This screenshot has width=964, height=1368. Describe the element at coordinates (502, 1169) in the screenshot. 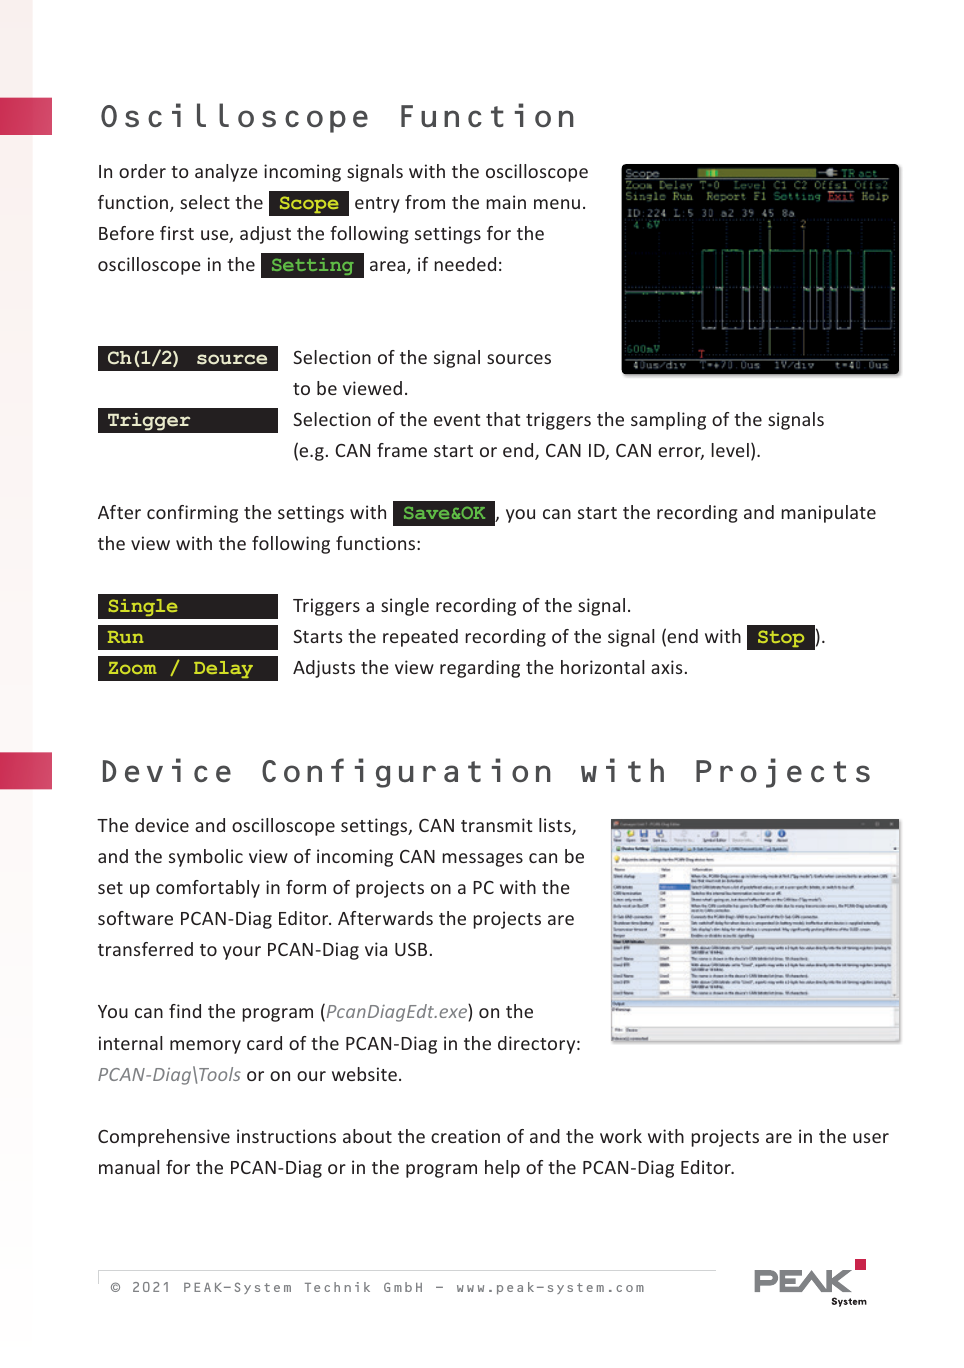

I see `help` at that location.
